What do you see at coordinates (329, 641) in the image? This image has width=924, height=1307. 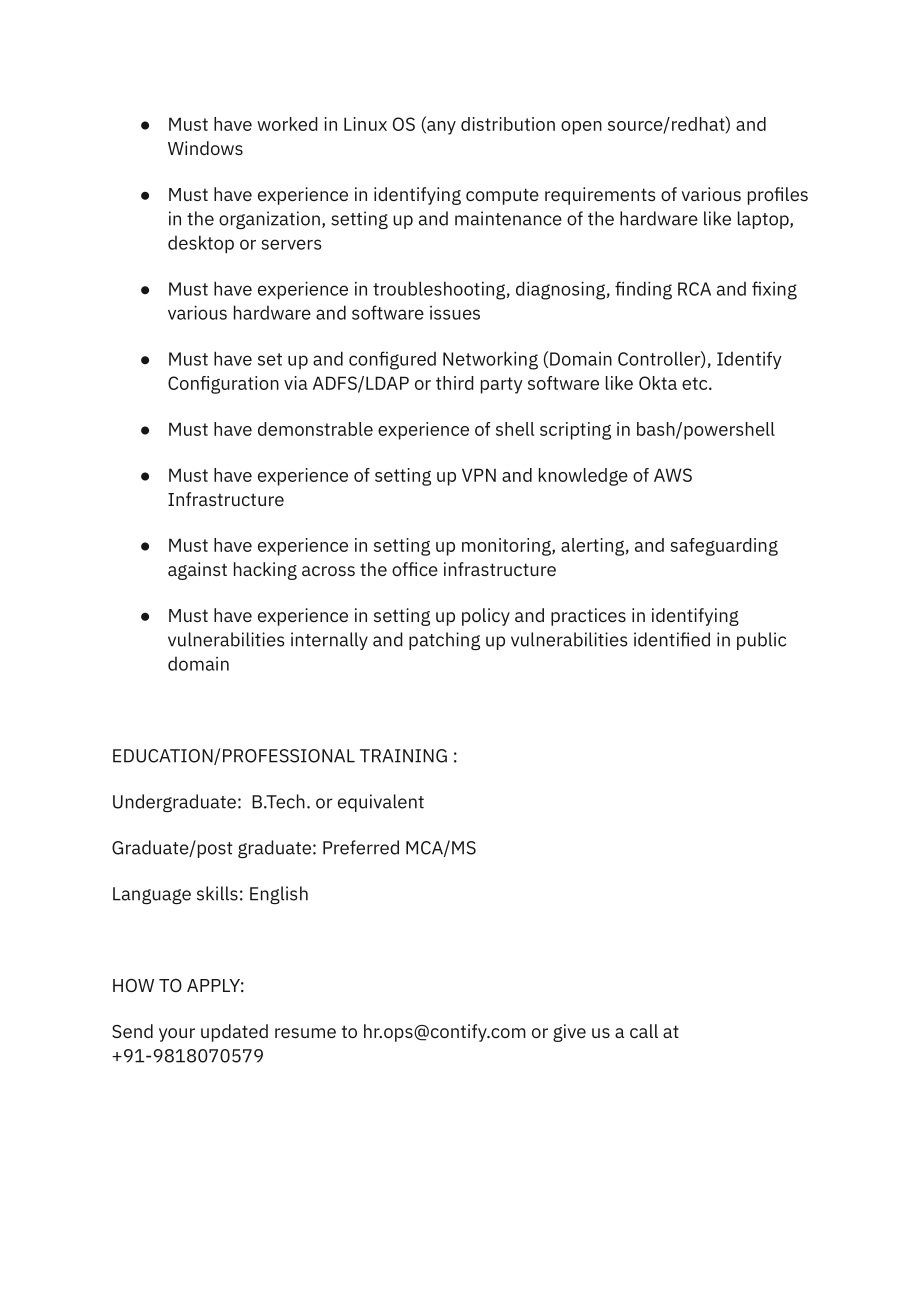 I see `internally` at bounding box center [329, 641].
